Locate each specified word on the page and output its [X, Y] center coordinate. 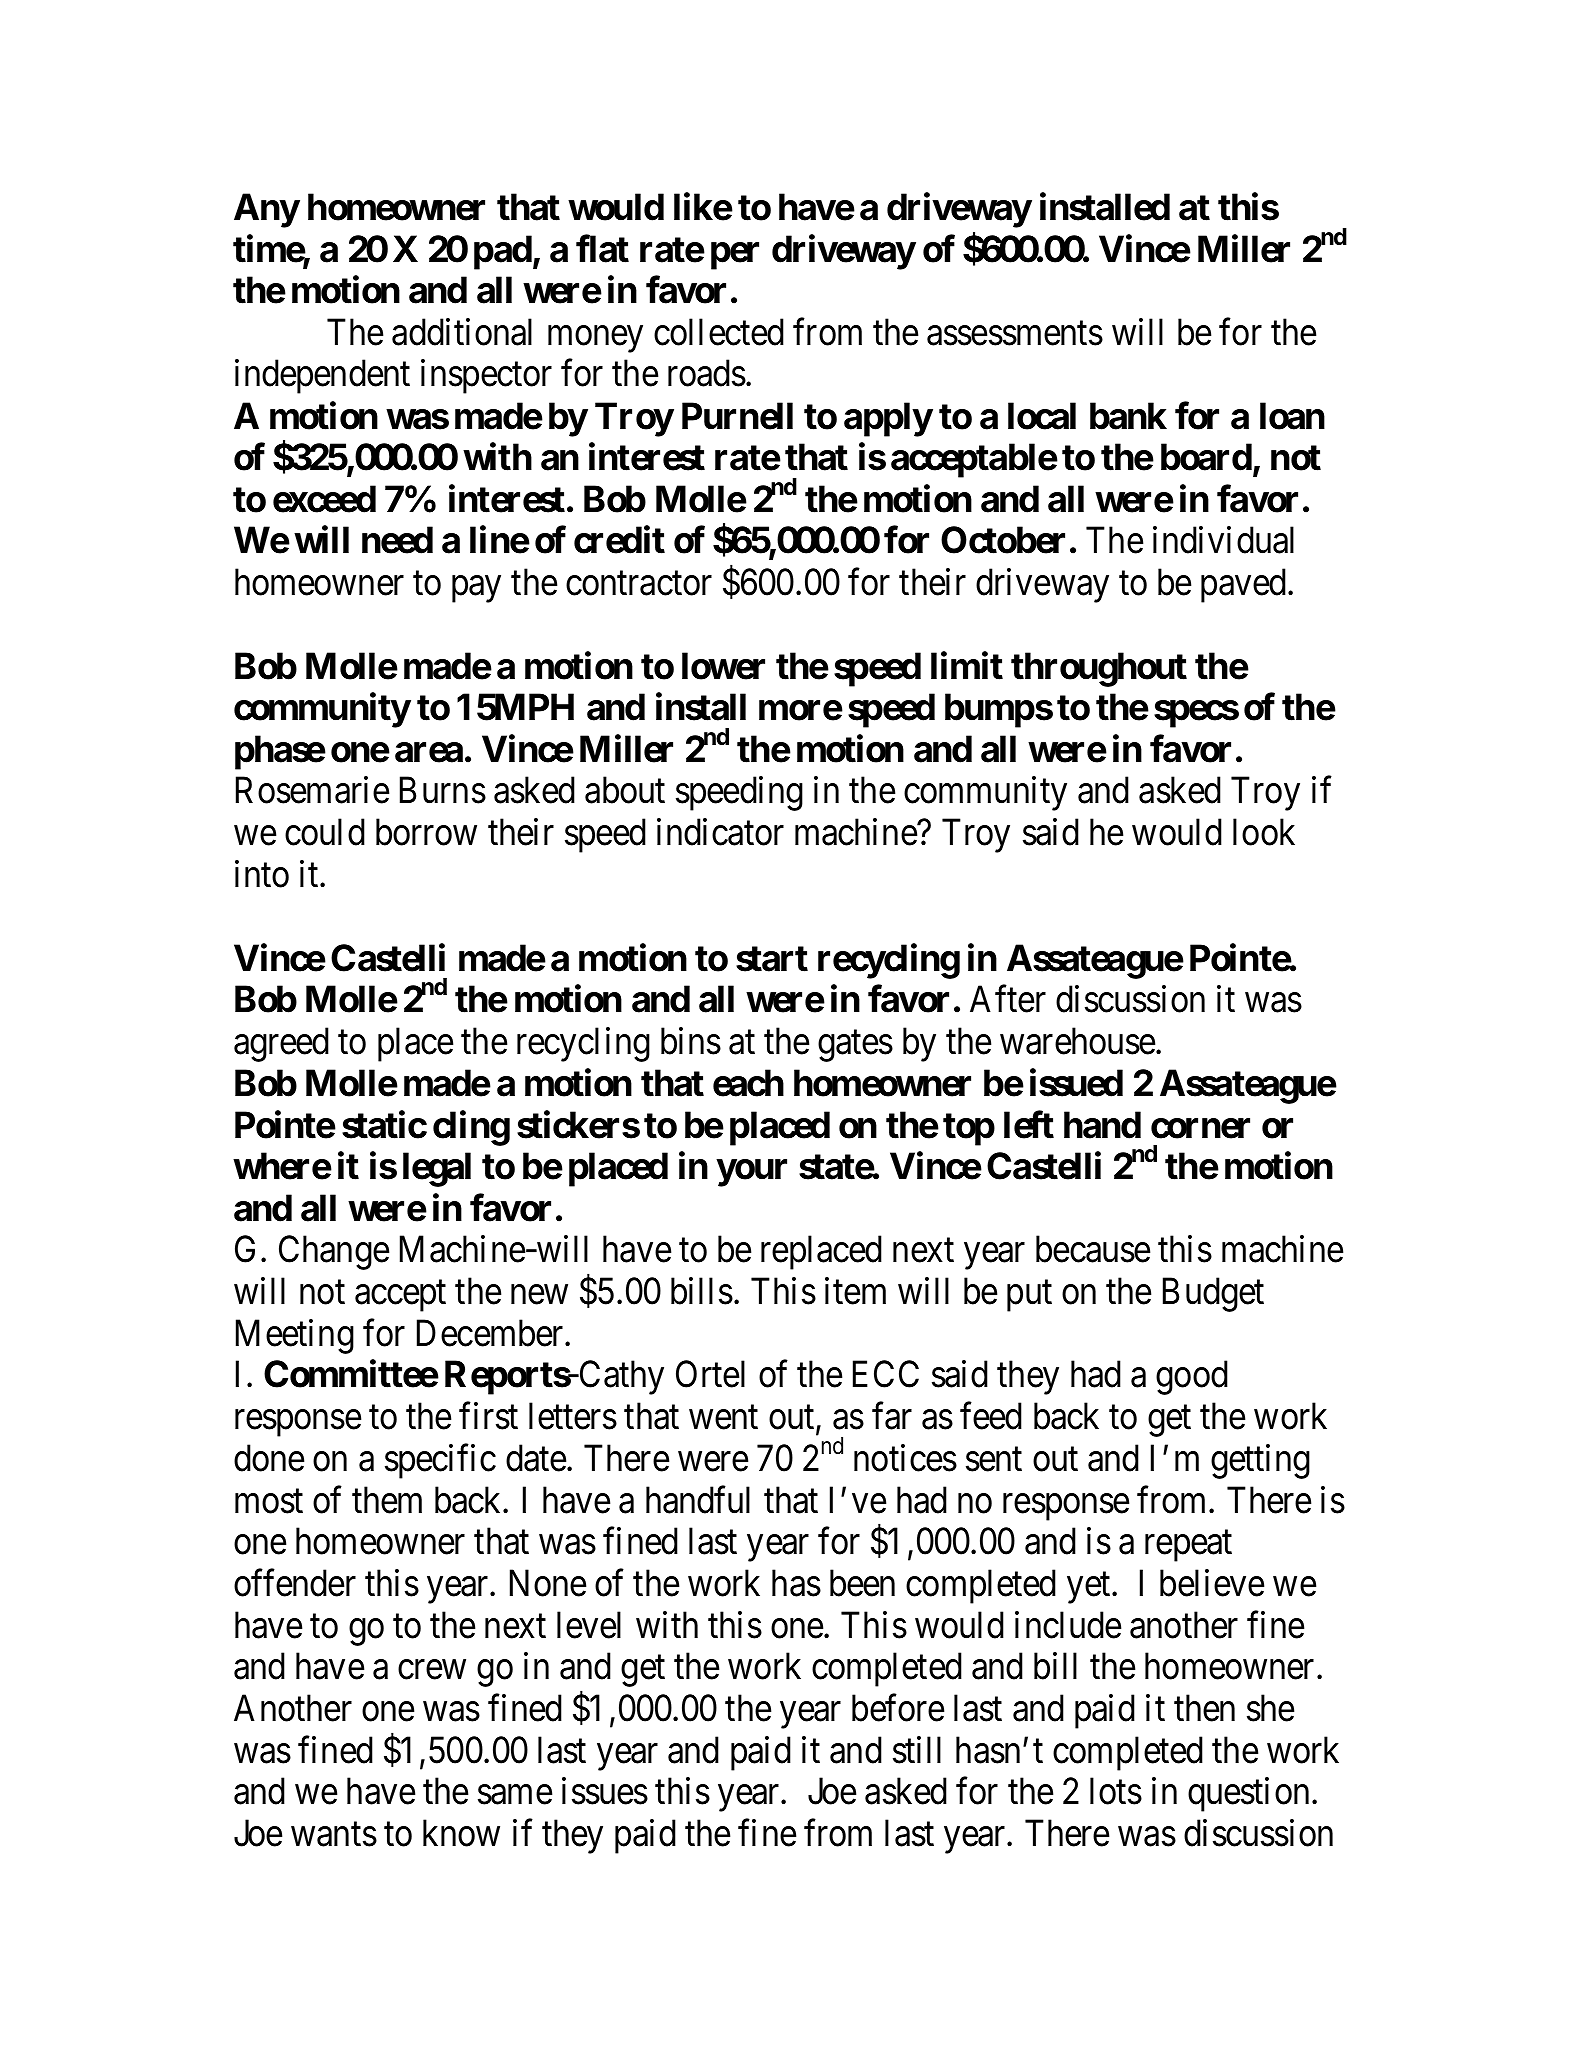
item [855, 1291]
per [735, 256]
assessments [1015, 334]
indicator [720, 832]
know [461, 1833]
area [429, 753]
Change [334, 1253]
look [1264, 832]
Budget [1213, 1294]
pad [503, 252]
